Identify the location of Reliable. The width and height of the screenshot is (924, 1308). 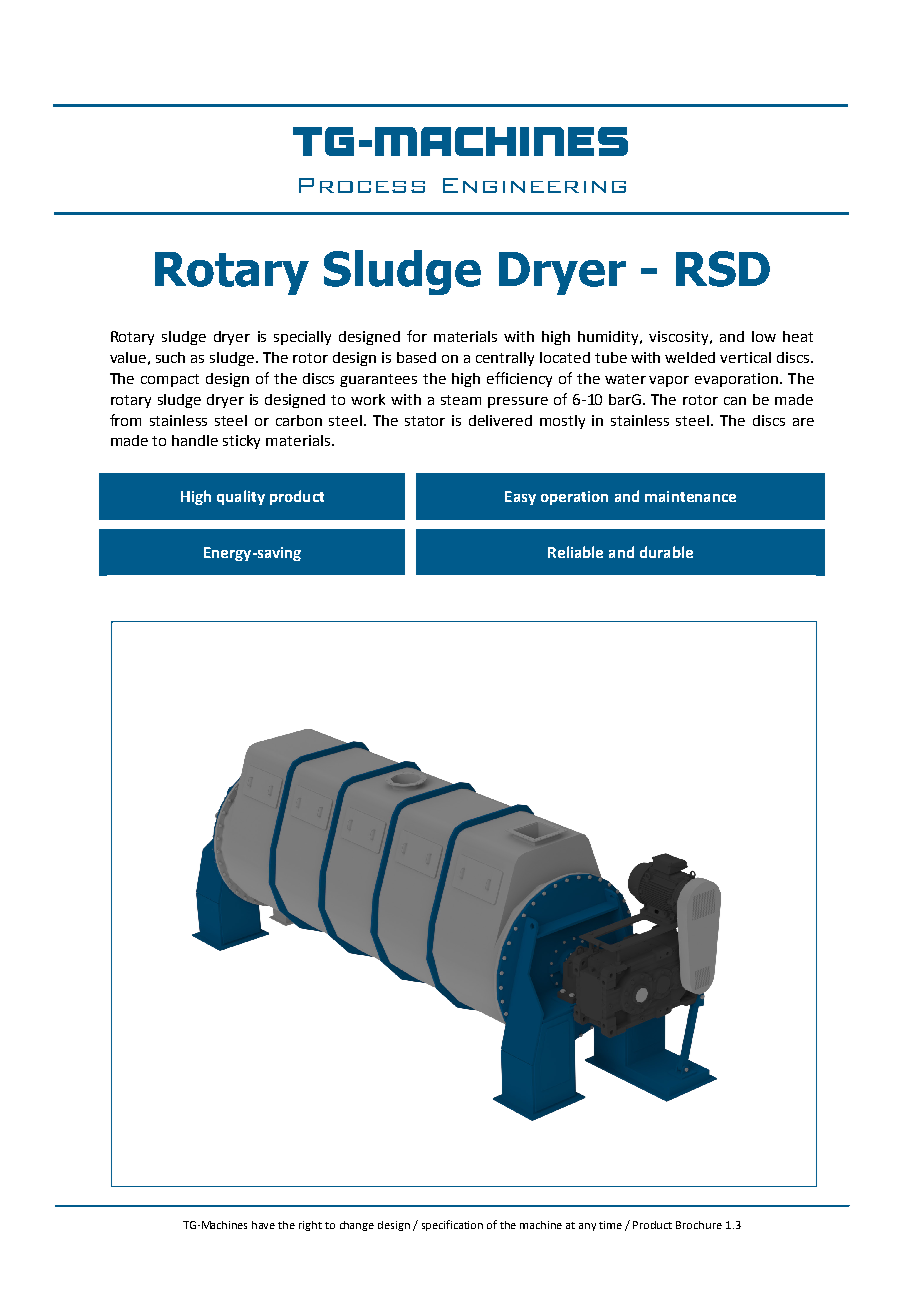
(575, 552).
